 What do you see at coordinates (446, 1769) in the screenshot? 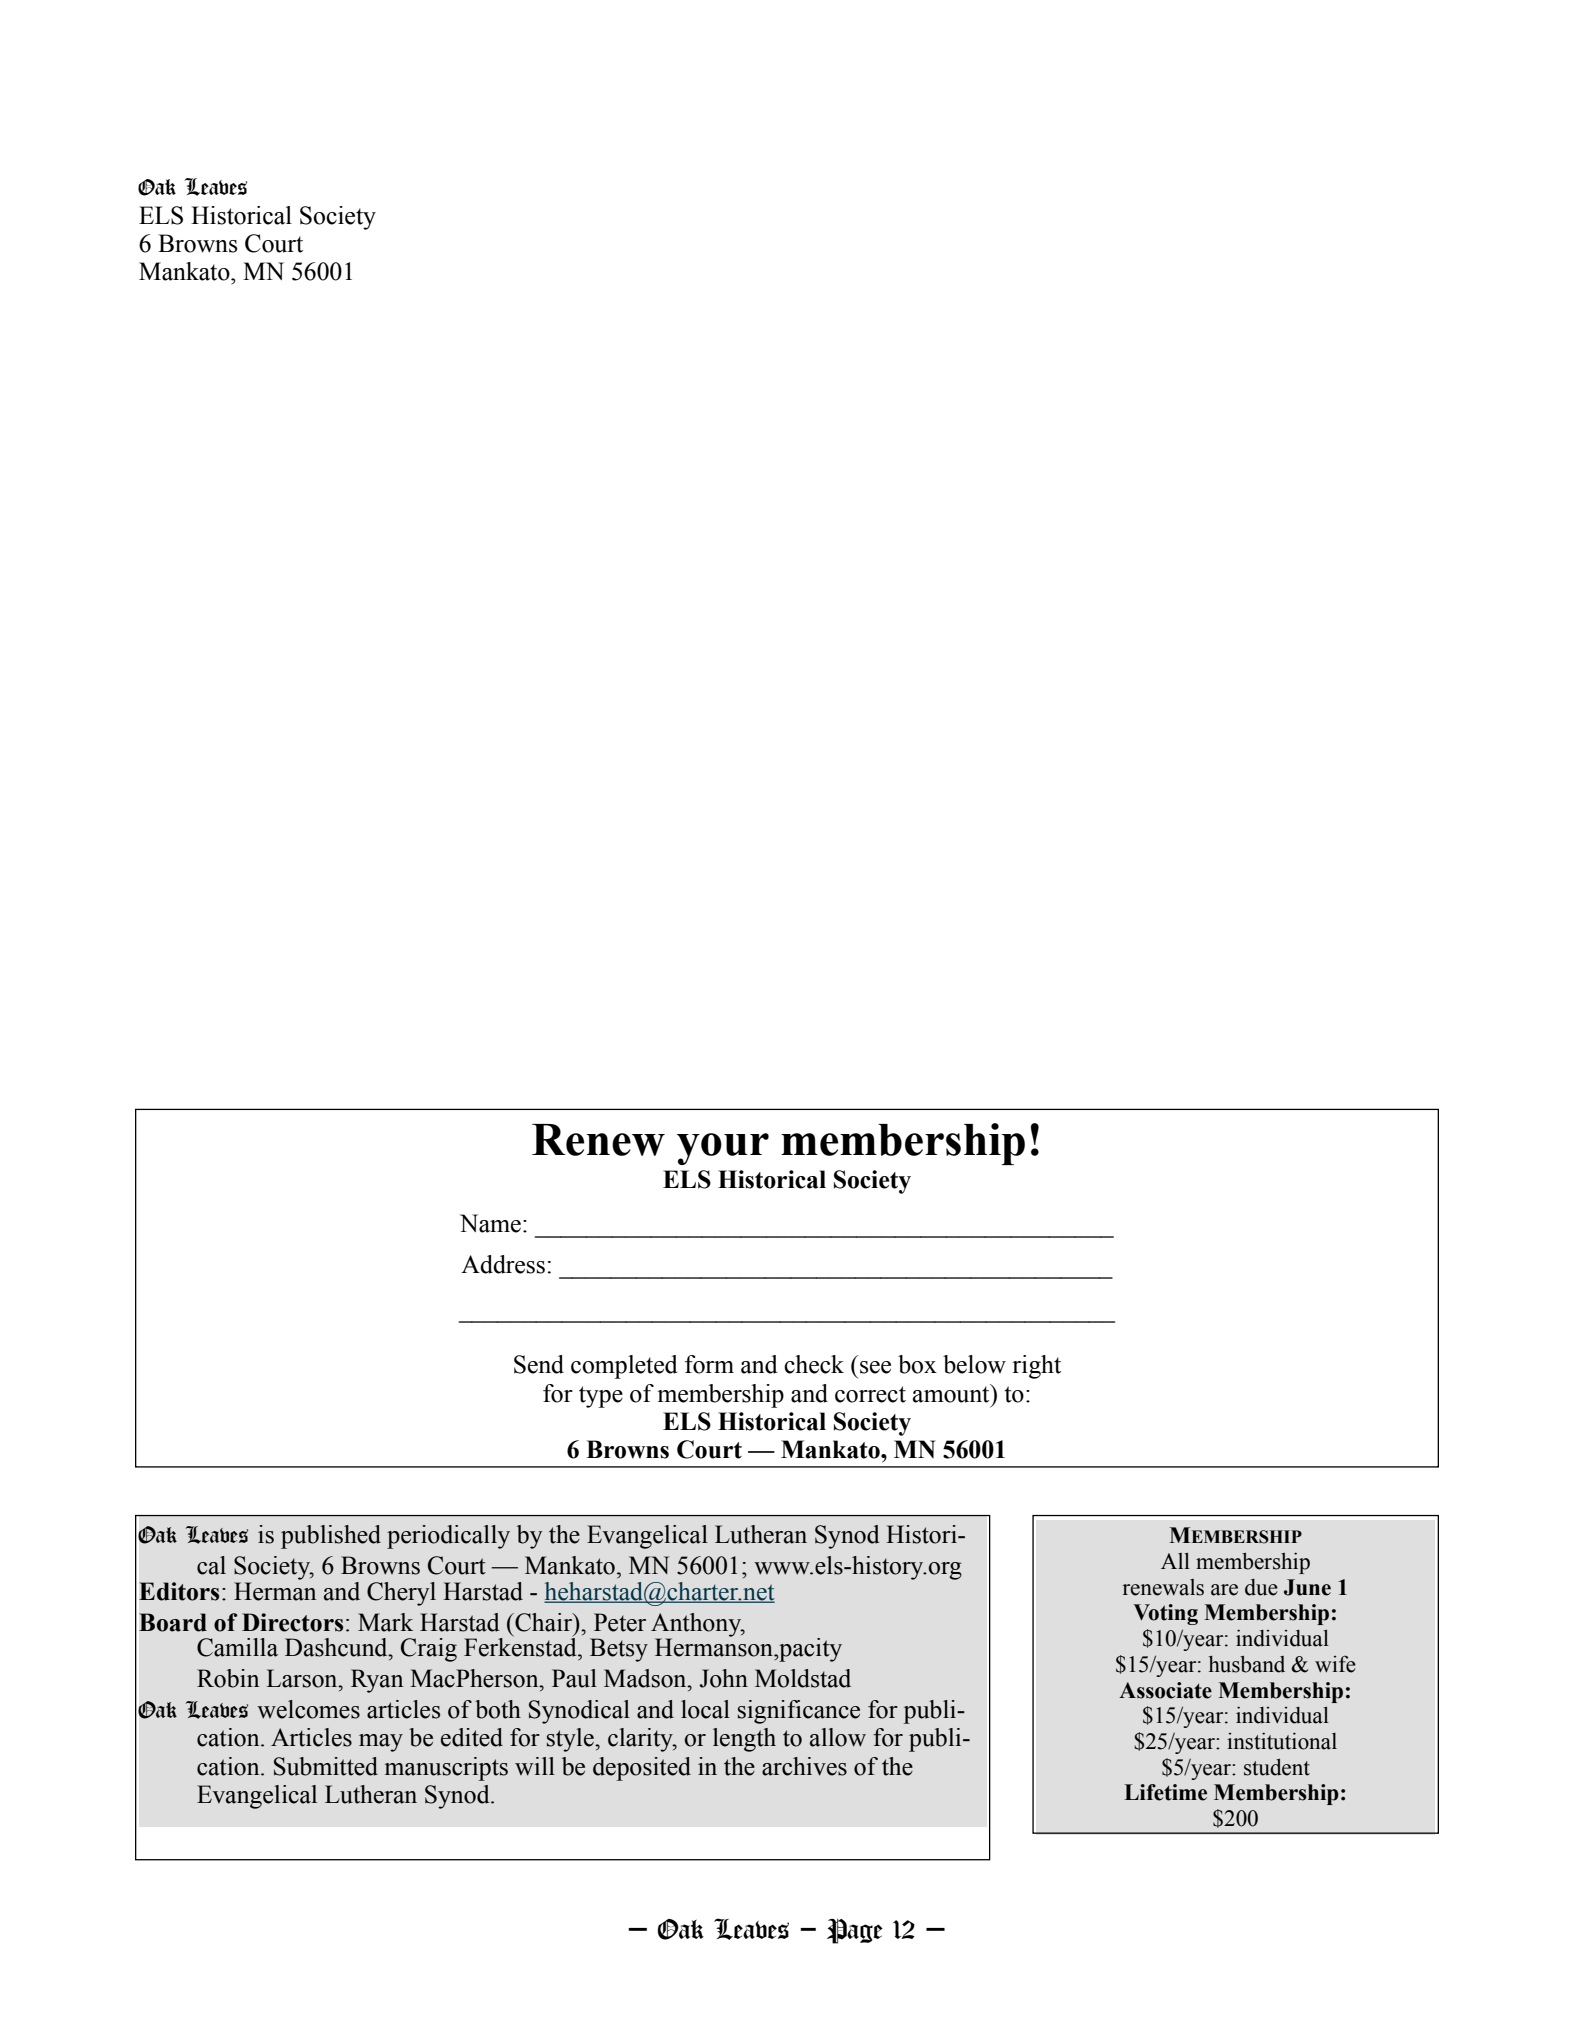
I see `manuscripts` at bounding box center [446, 1769].
